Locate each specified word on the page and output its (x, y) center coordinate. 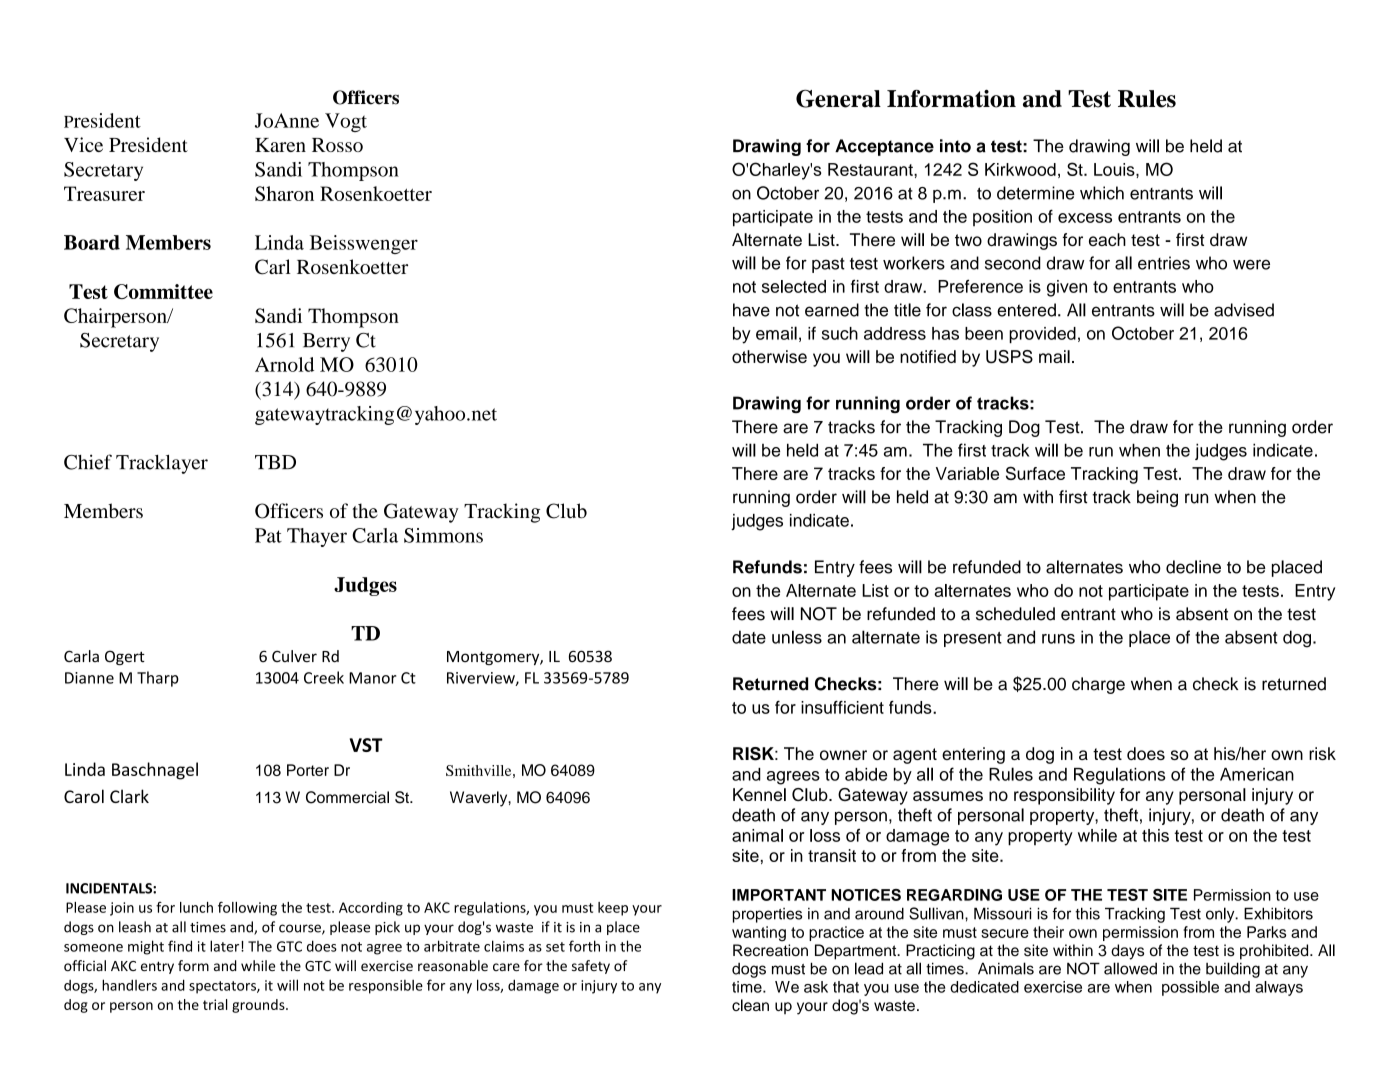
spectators (223, 987)
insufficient (842, 707)
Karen (280, 145)
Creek (324, 677)
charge (1098, 685)
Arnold (284, 364)
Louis (1115, 169)
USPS (1009, 357)
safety (591, 967)
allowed (1130, 968)
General (838, 99)
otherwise (769, 356)
